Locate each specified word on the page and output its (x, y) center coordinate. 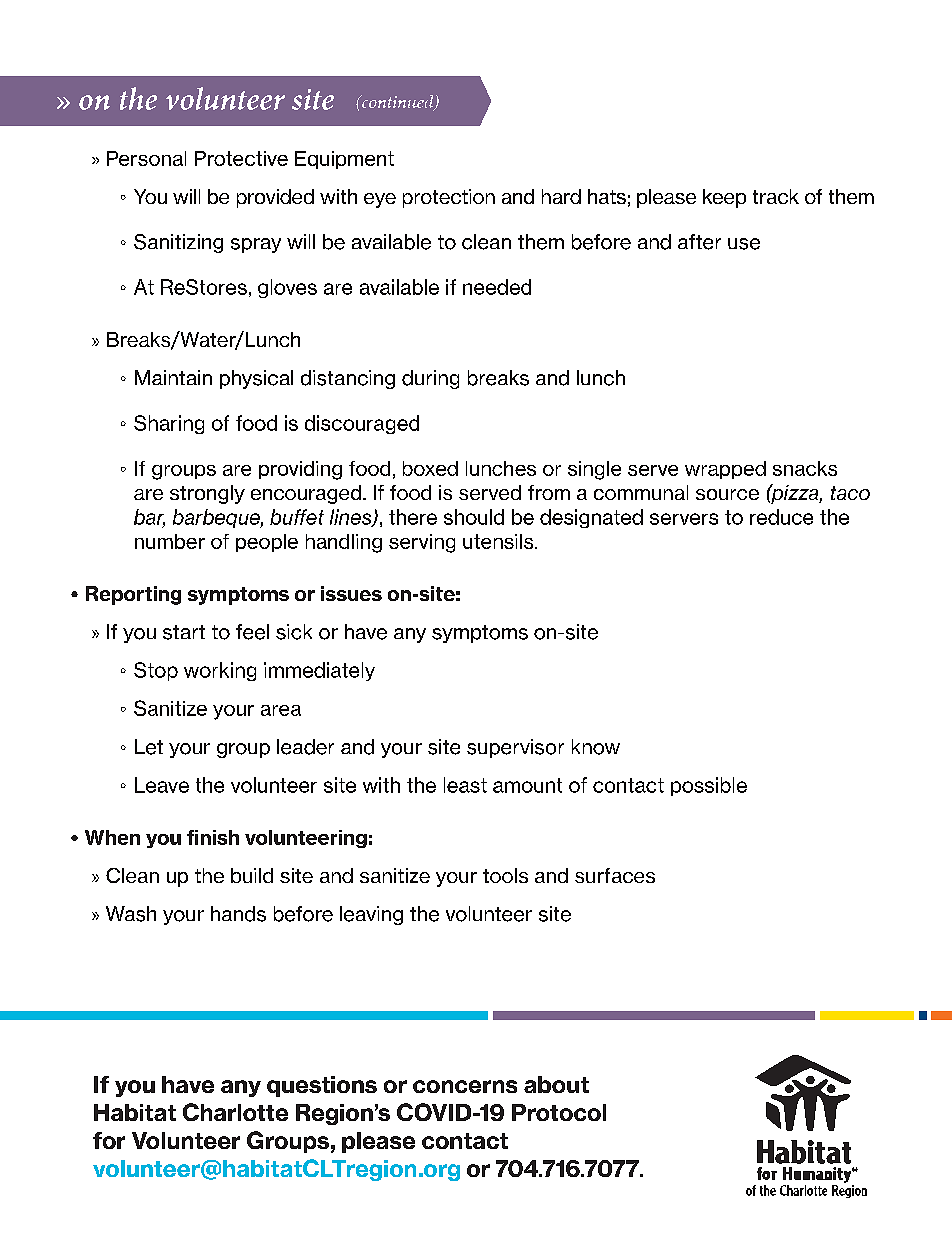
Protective (241, 158)
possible (709, 786)
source (727, 494)
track (776, 196)
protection (449, 198)
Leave (162, 785)
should (474, 517)
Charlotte (235, 1112)
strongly (207, 494)
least (465, 785)
